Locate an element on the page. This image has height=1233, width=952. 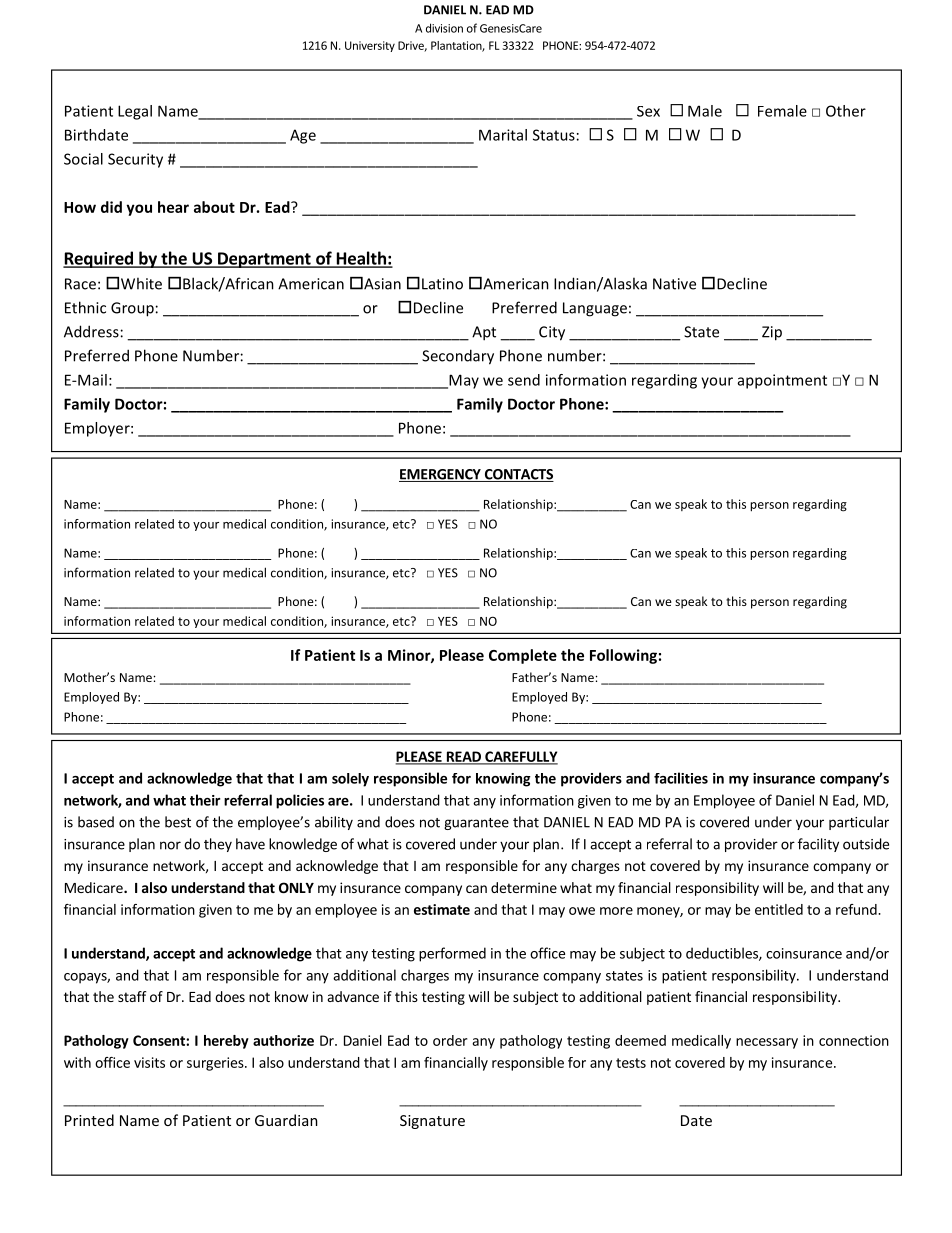
Address is located at coordinates (91, 331).
